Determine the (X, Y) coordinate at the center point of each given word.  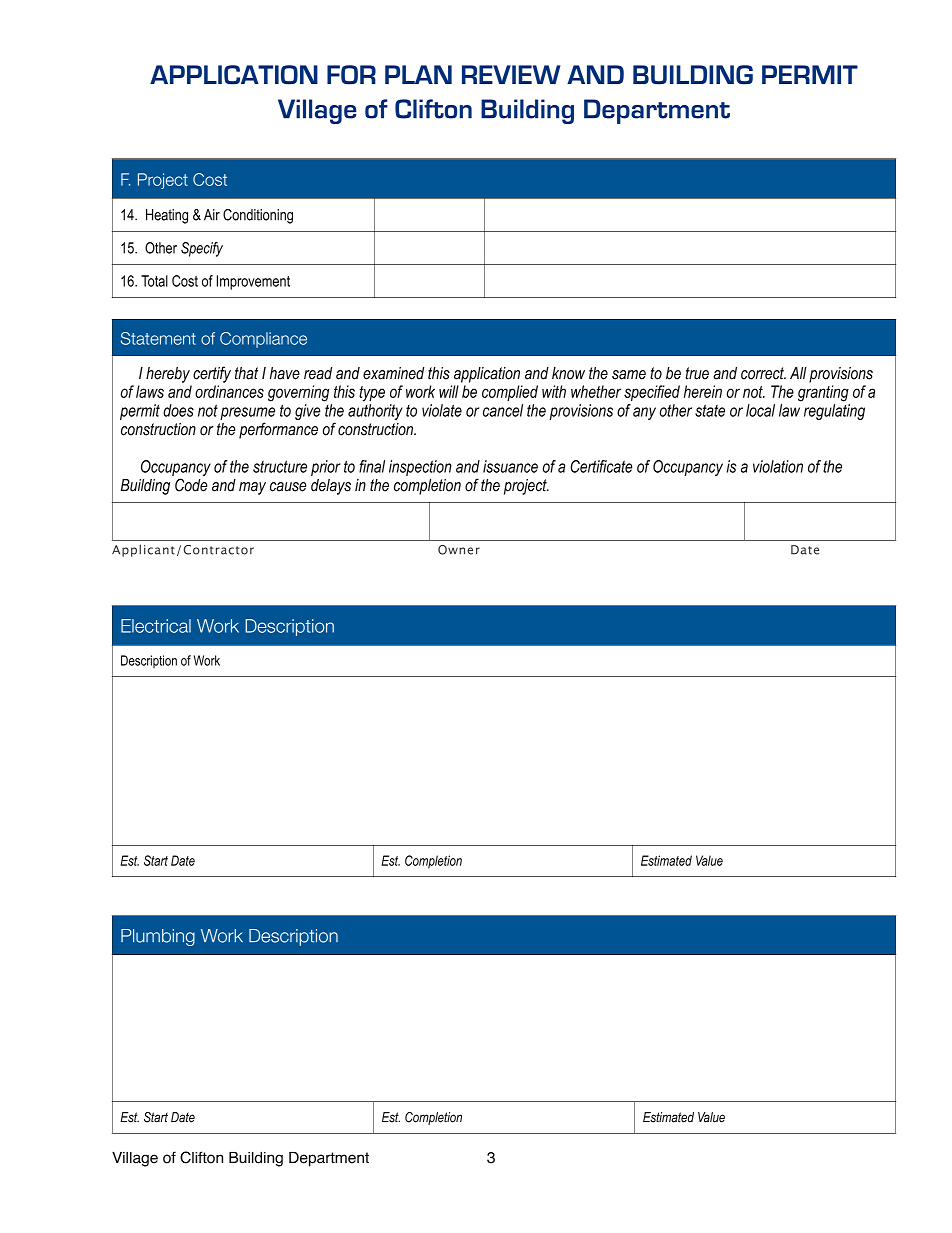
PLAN (418, 74)
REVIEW (511, 74)
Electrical (156, 626)
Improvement (253, 282)
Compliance (263, 340)
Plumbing (158, 937)
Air (212, 215)
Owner (459, 550)
